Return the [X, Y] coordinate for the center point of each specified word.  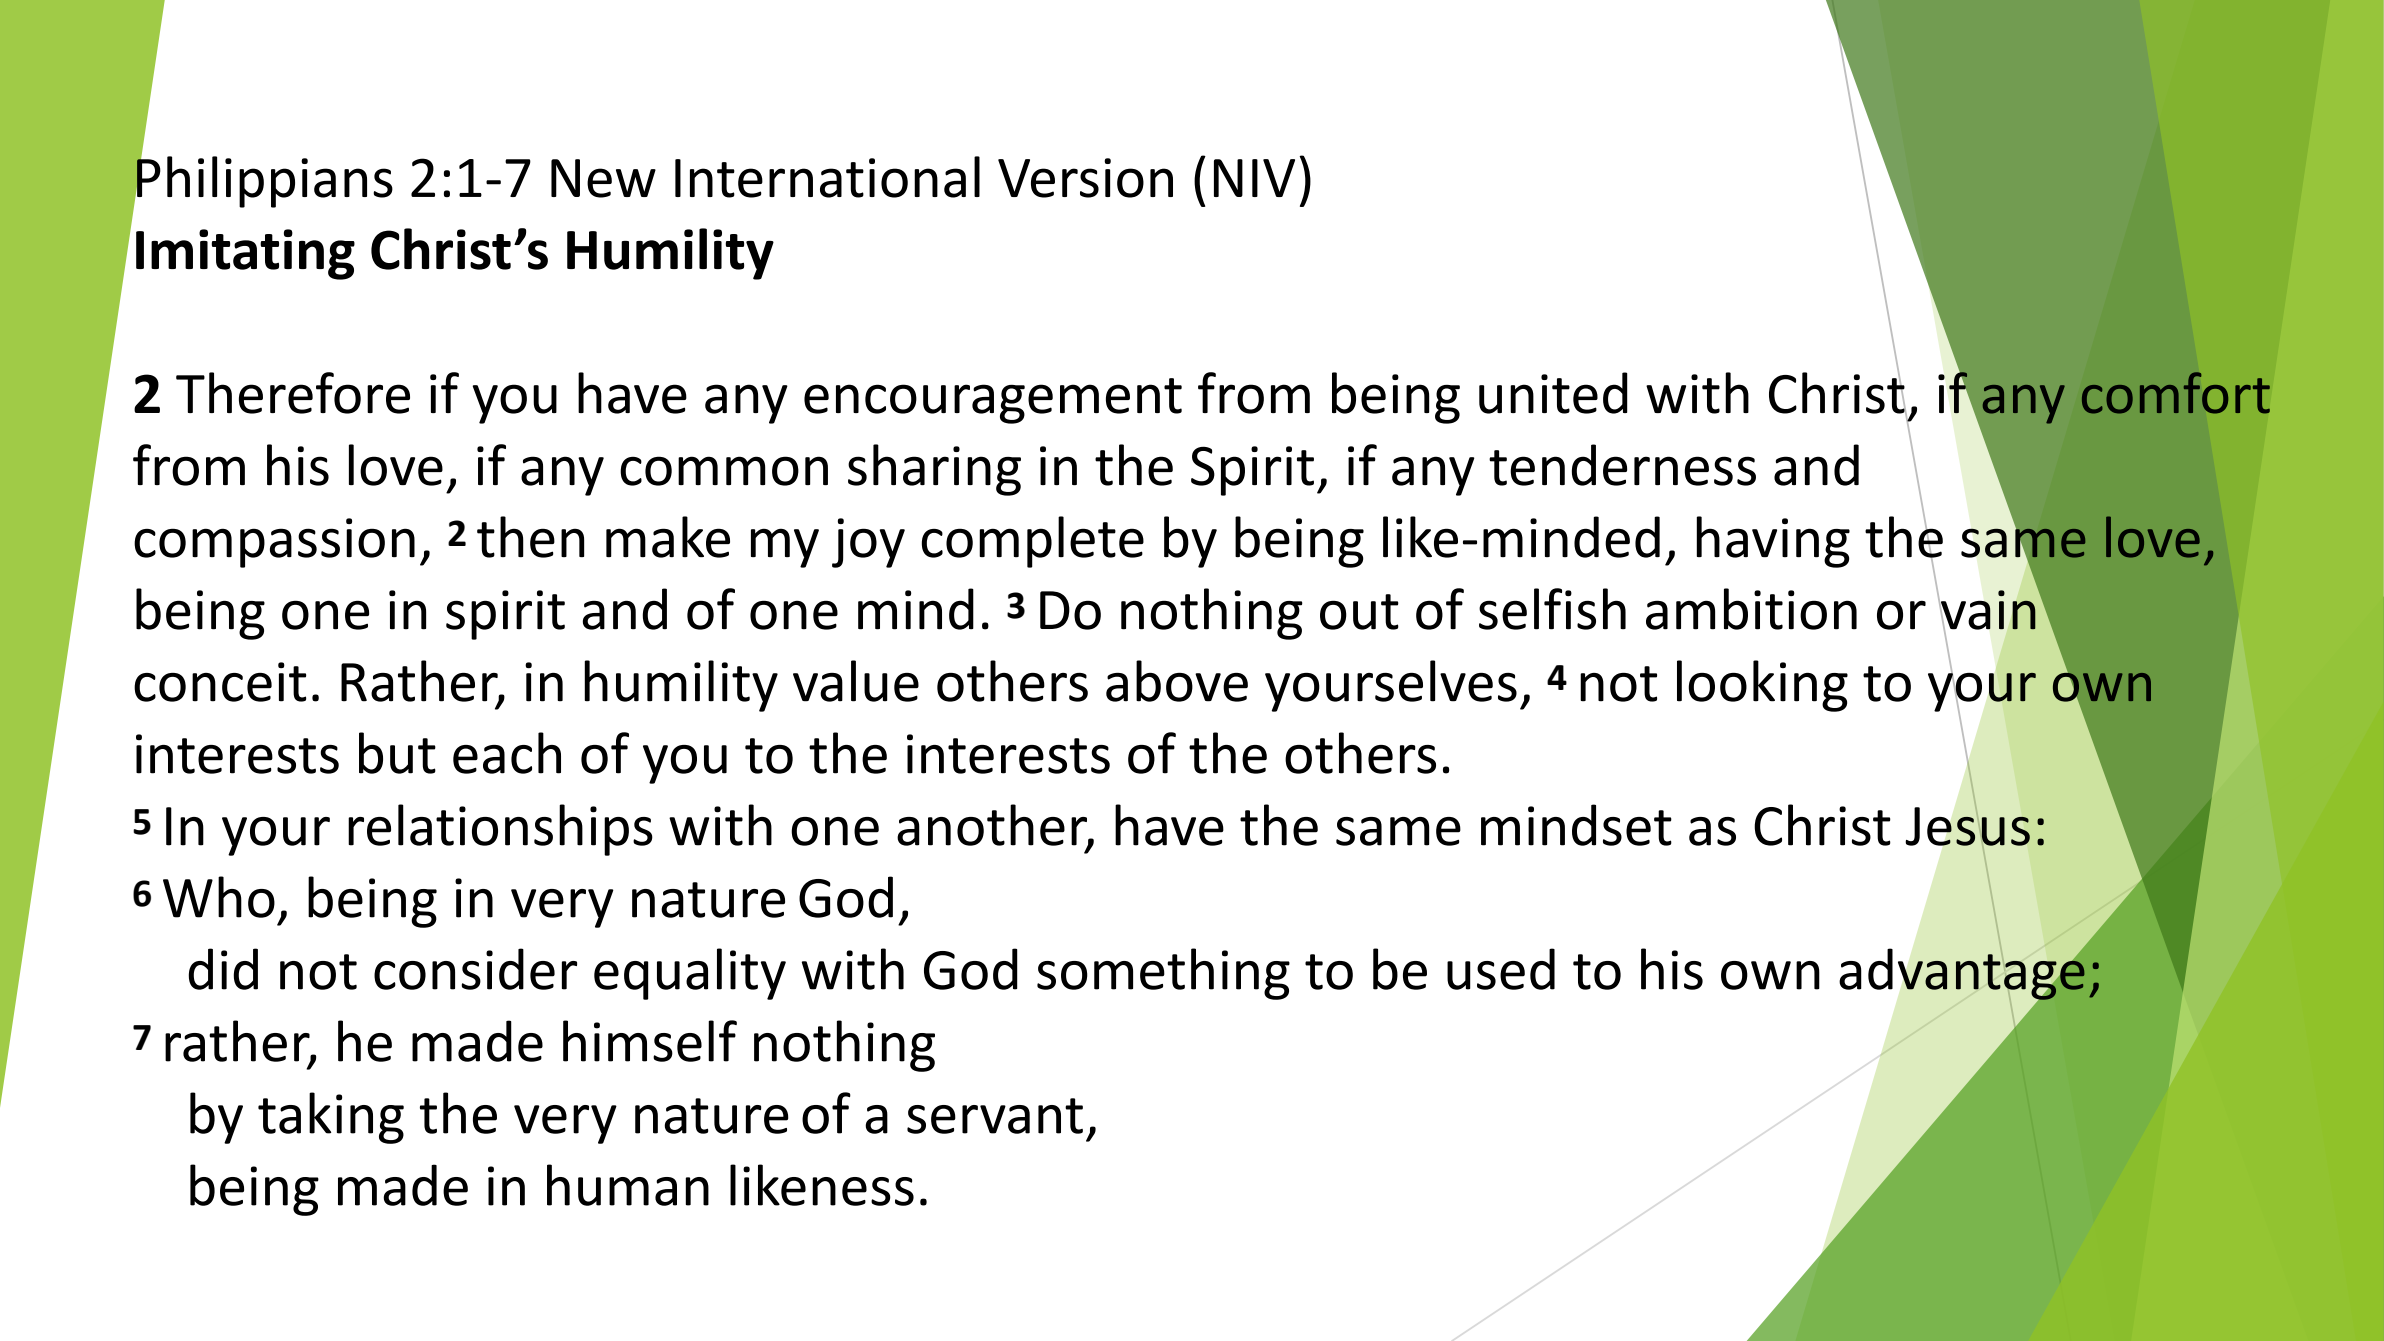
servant [995, 1116]
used [1501, 969]
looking [1762, 686]
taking [331, 1118]
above [1177, 681]
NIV [1254, 178]
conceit [220, 682]
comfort [2176, 393]
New [603, 178]
